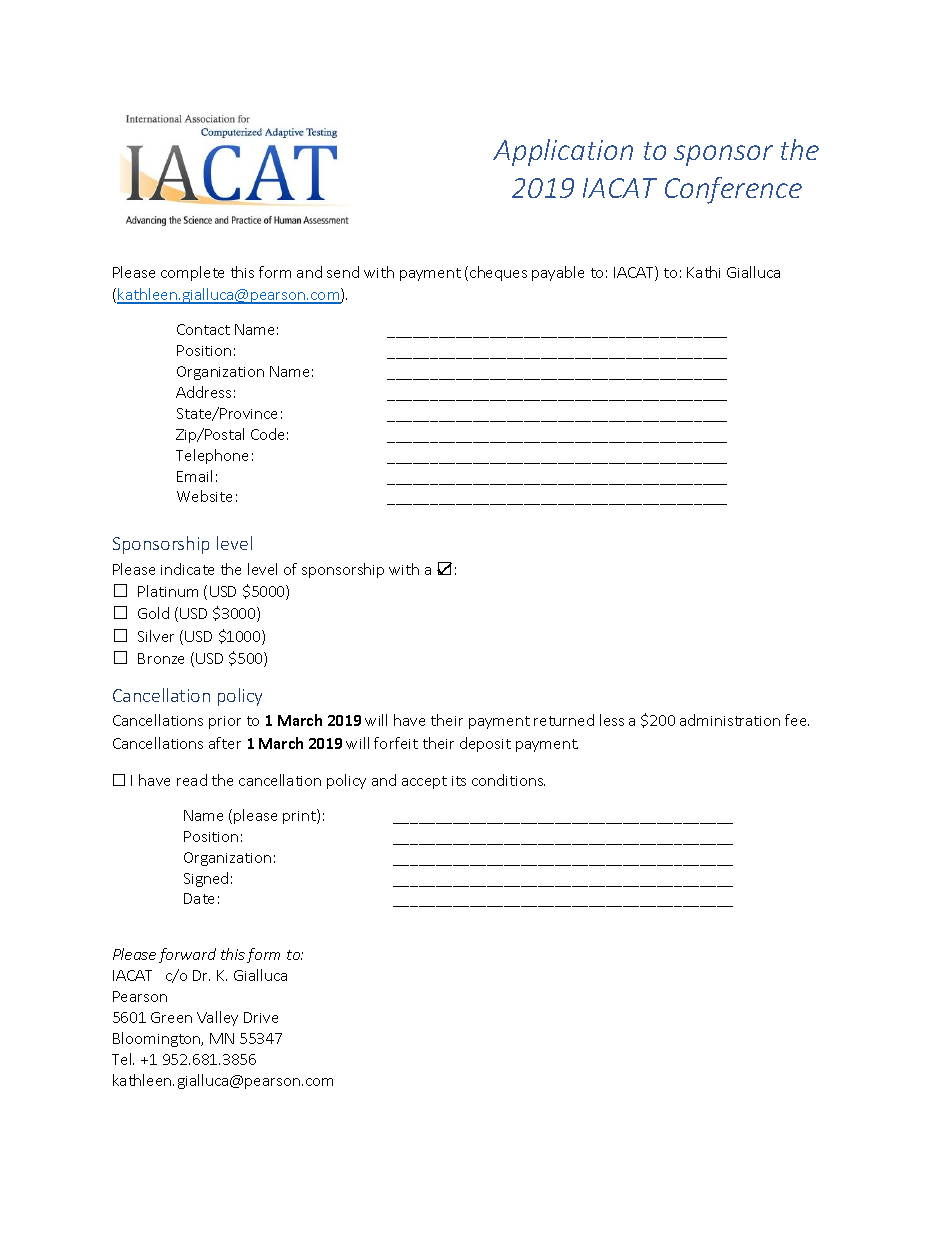  Describe the element at coordinates (192, 273) in the screenshot. I see `complete` at that location.
